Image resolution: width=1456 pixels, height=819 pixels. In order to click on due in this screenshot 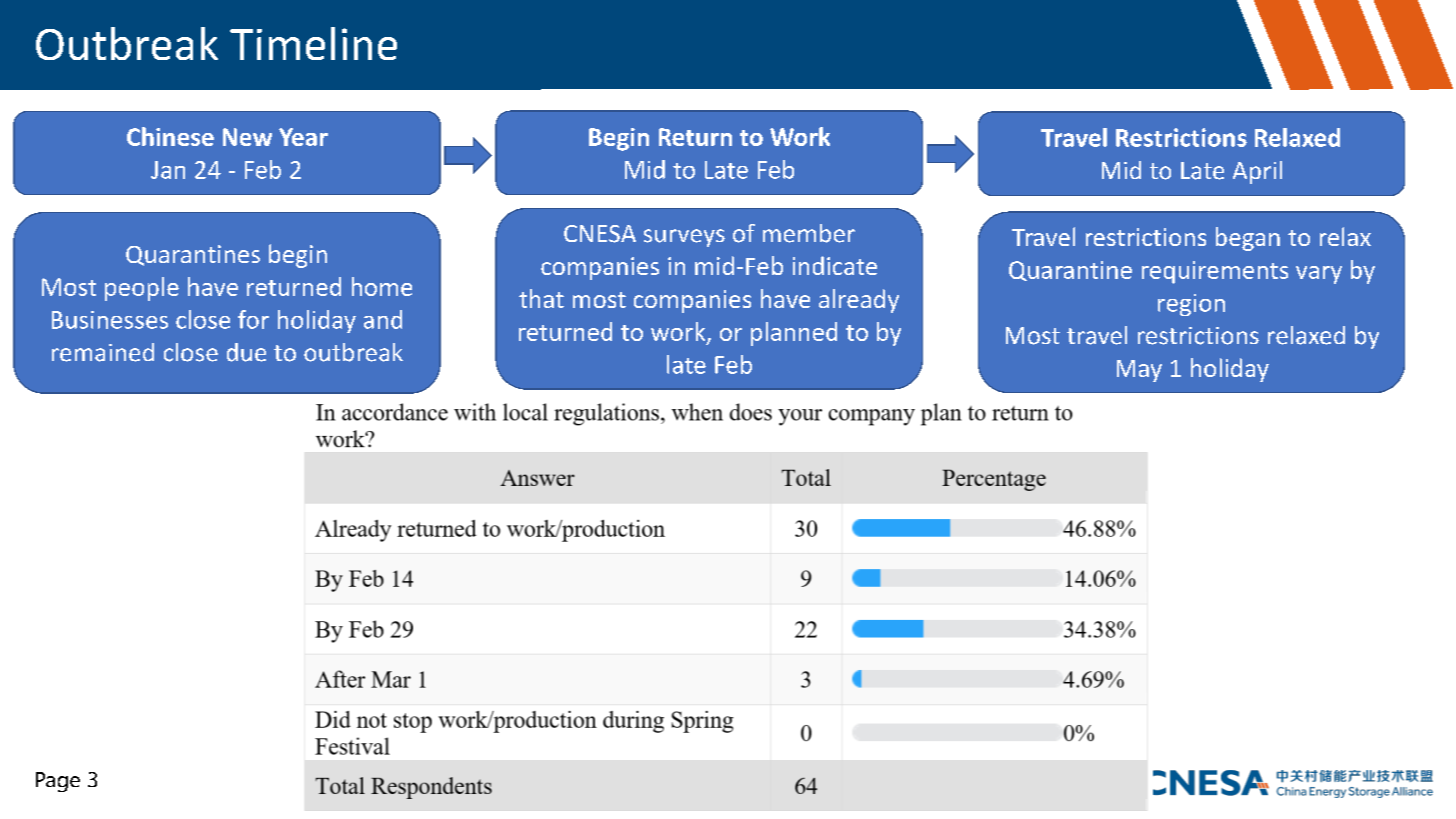, I will do `click(246, 352)`.
